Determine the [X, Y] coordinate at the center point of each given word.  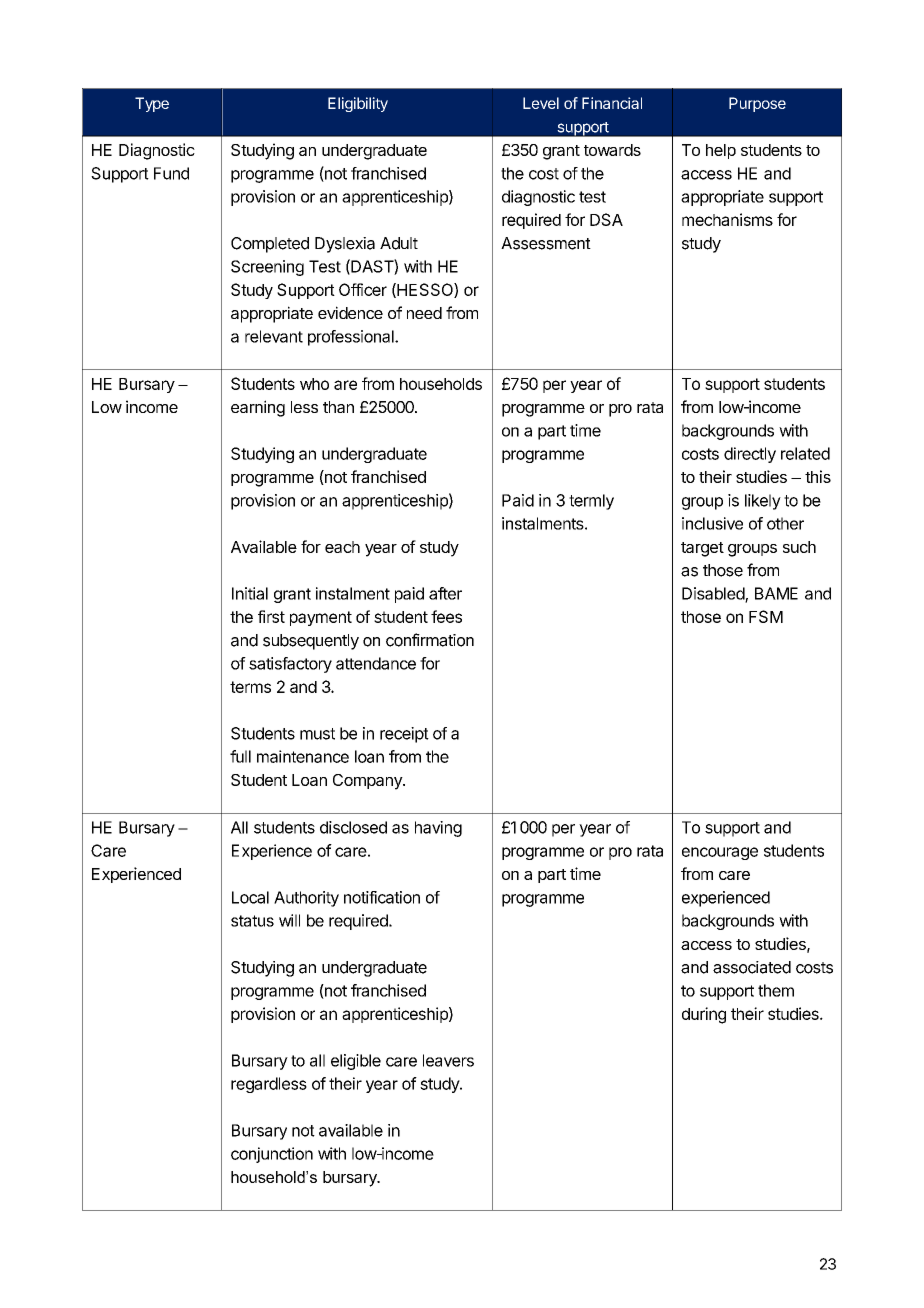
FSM [766, 616]
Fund [171, 173]
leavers [448, 1060]
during [704, 1015]
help [721, 151]
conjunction [272, 1155]
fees [446, 616]
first [271, 616]
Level [541, 103]
